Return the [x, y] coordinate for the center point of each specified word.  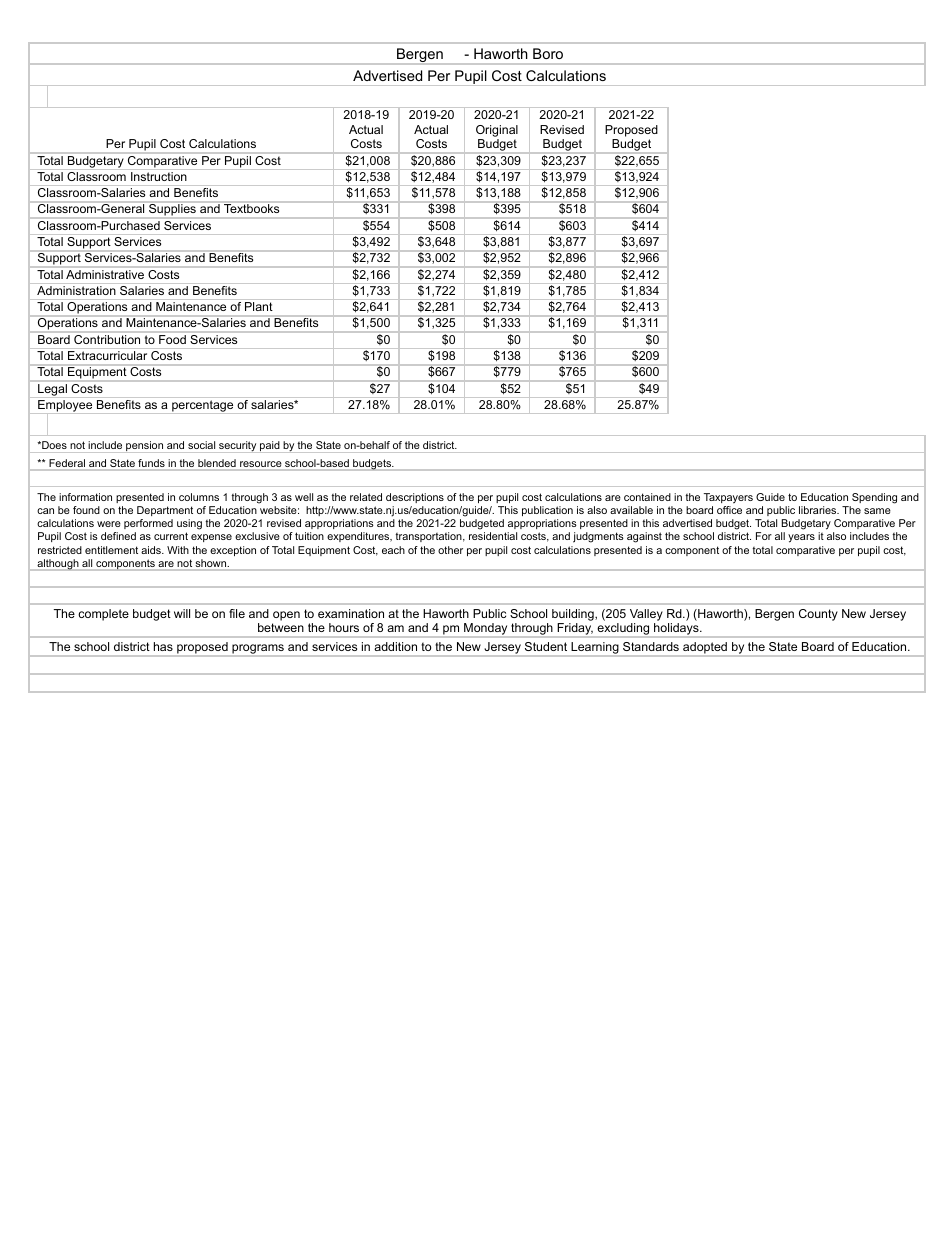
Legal [52, 390]
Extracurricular [107, 355]
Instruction [159, 176]
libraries [819, 510]
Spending [874, 498]
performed [148, 524]
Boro [548, 53]
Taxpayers [728, 498]
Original [497, 131]
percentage [203, 407]
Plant [258, 306]
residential [493, 536]
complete [103, 615]
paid [270, 447]
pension [145, 447]
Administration [76, 290]
